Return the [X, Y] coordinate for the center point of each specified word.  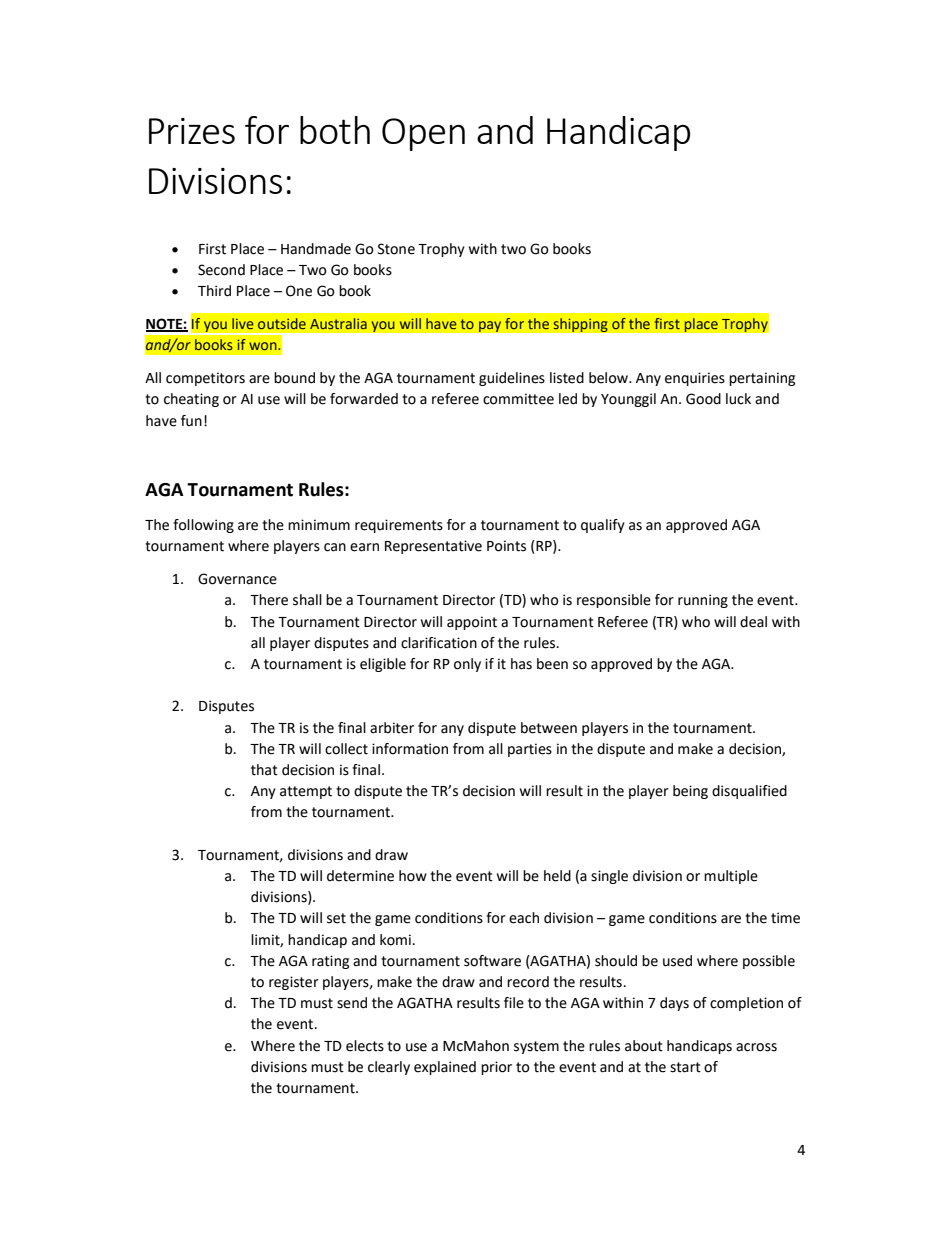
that [264, 770]
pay [490, 326]
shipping [580, 325]
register [294, 983]
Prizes [192, 131]
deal [753, 622]
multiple [731, 877]
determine [360, 876]
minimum [319, 525]
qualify [603, 526]
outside [282, 323]
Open [423, 134]
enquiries [695, 379]
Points [506, 546]
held [557, 876]
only [467, 665]
